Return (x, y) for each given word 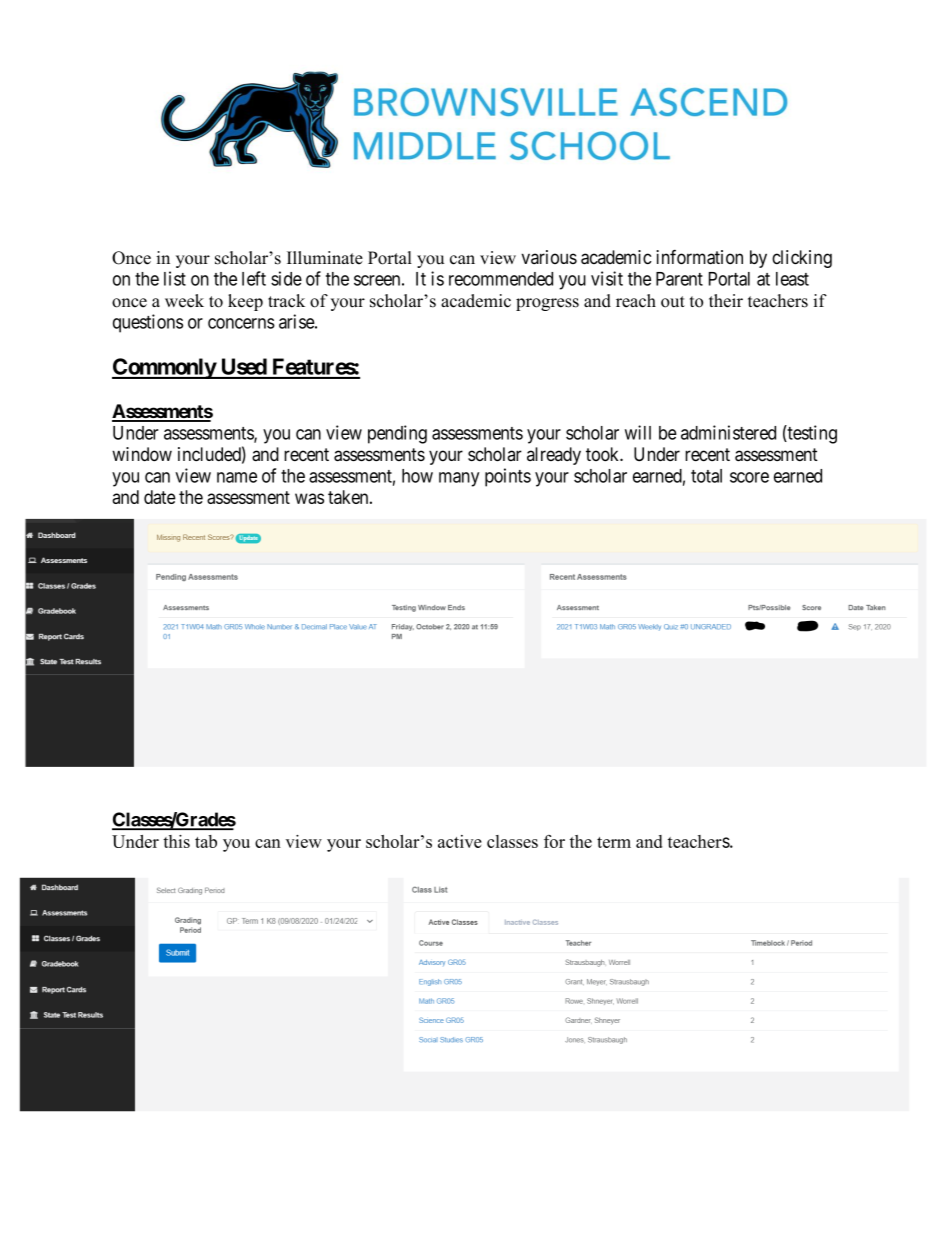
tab (206, 841)
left (254, 278)
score (749, 477)
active (460, 841)
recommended (501, 279)
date (160, 497)
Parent (679, 279)
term (614, 842)
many (459, 479)
